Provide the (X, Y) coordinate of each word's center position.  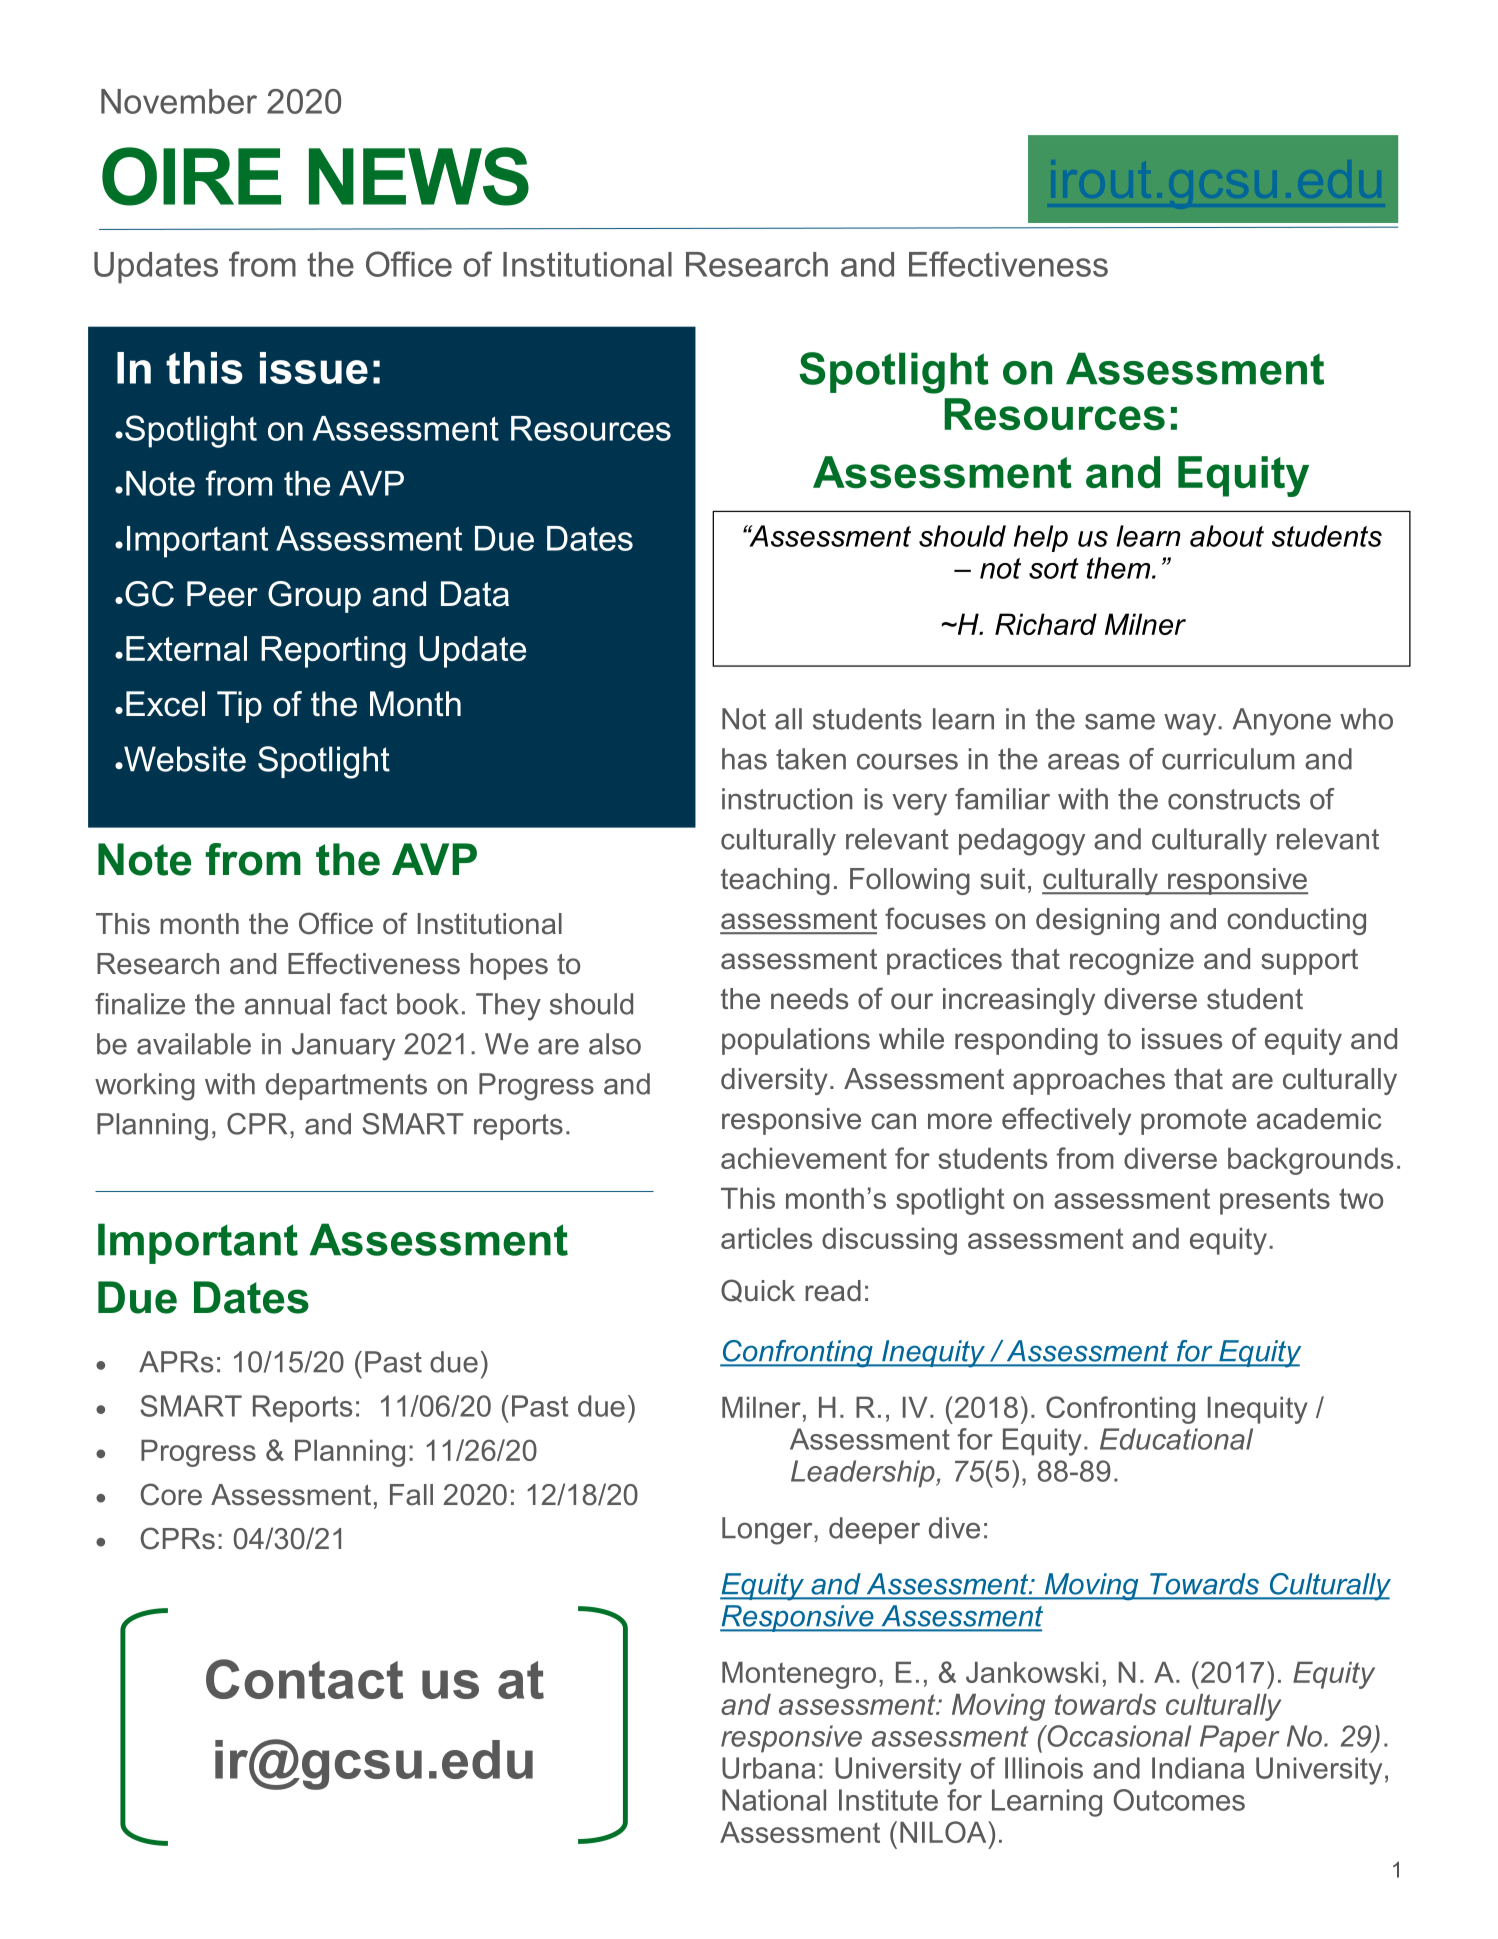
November (179, 101)
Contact (304, 1679)
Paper (1240, 1739)
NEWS (419, 176)
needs (809, 999)
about (1227, 536)
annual (287, 1004)
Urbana (768, 1768)
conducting (1296, 921)
